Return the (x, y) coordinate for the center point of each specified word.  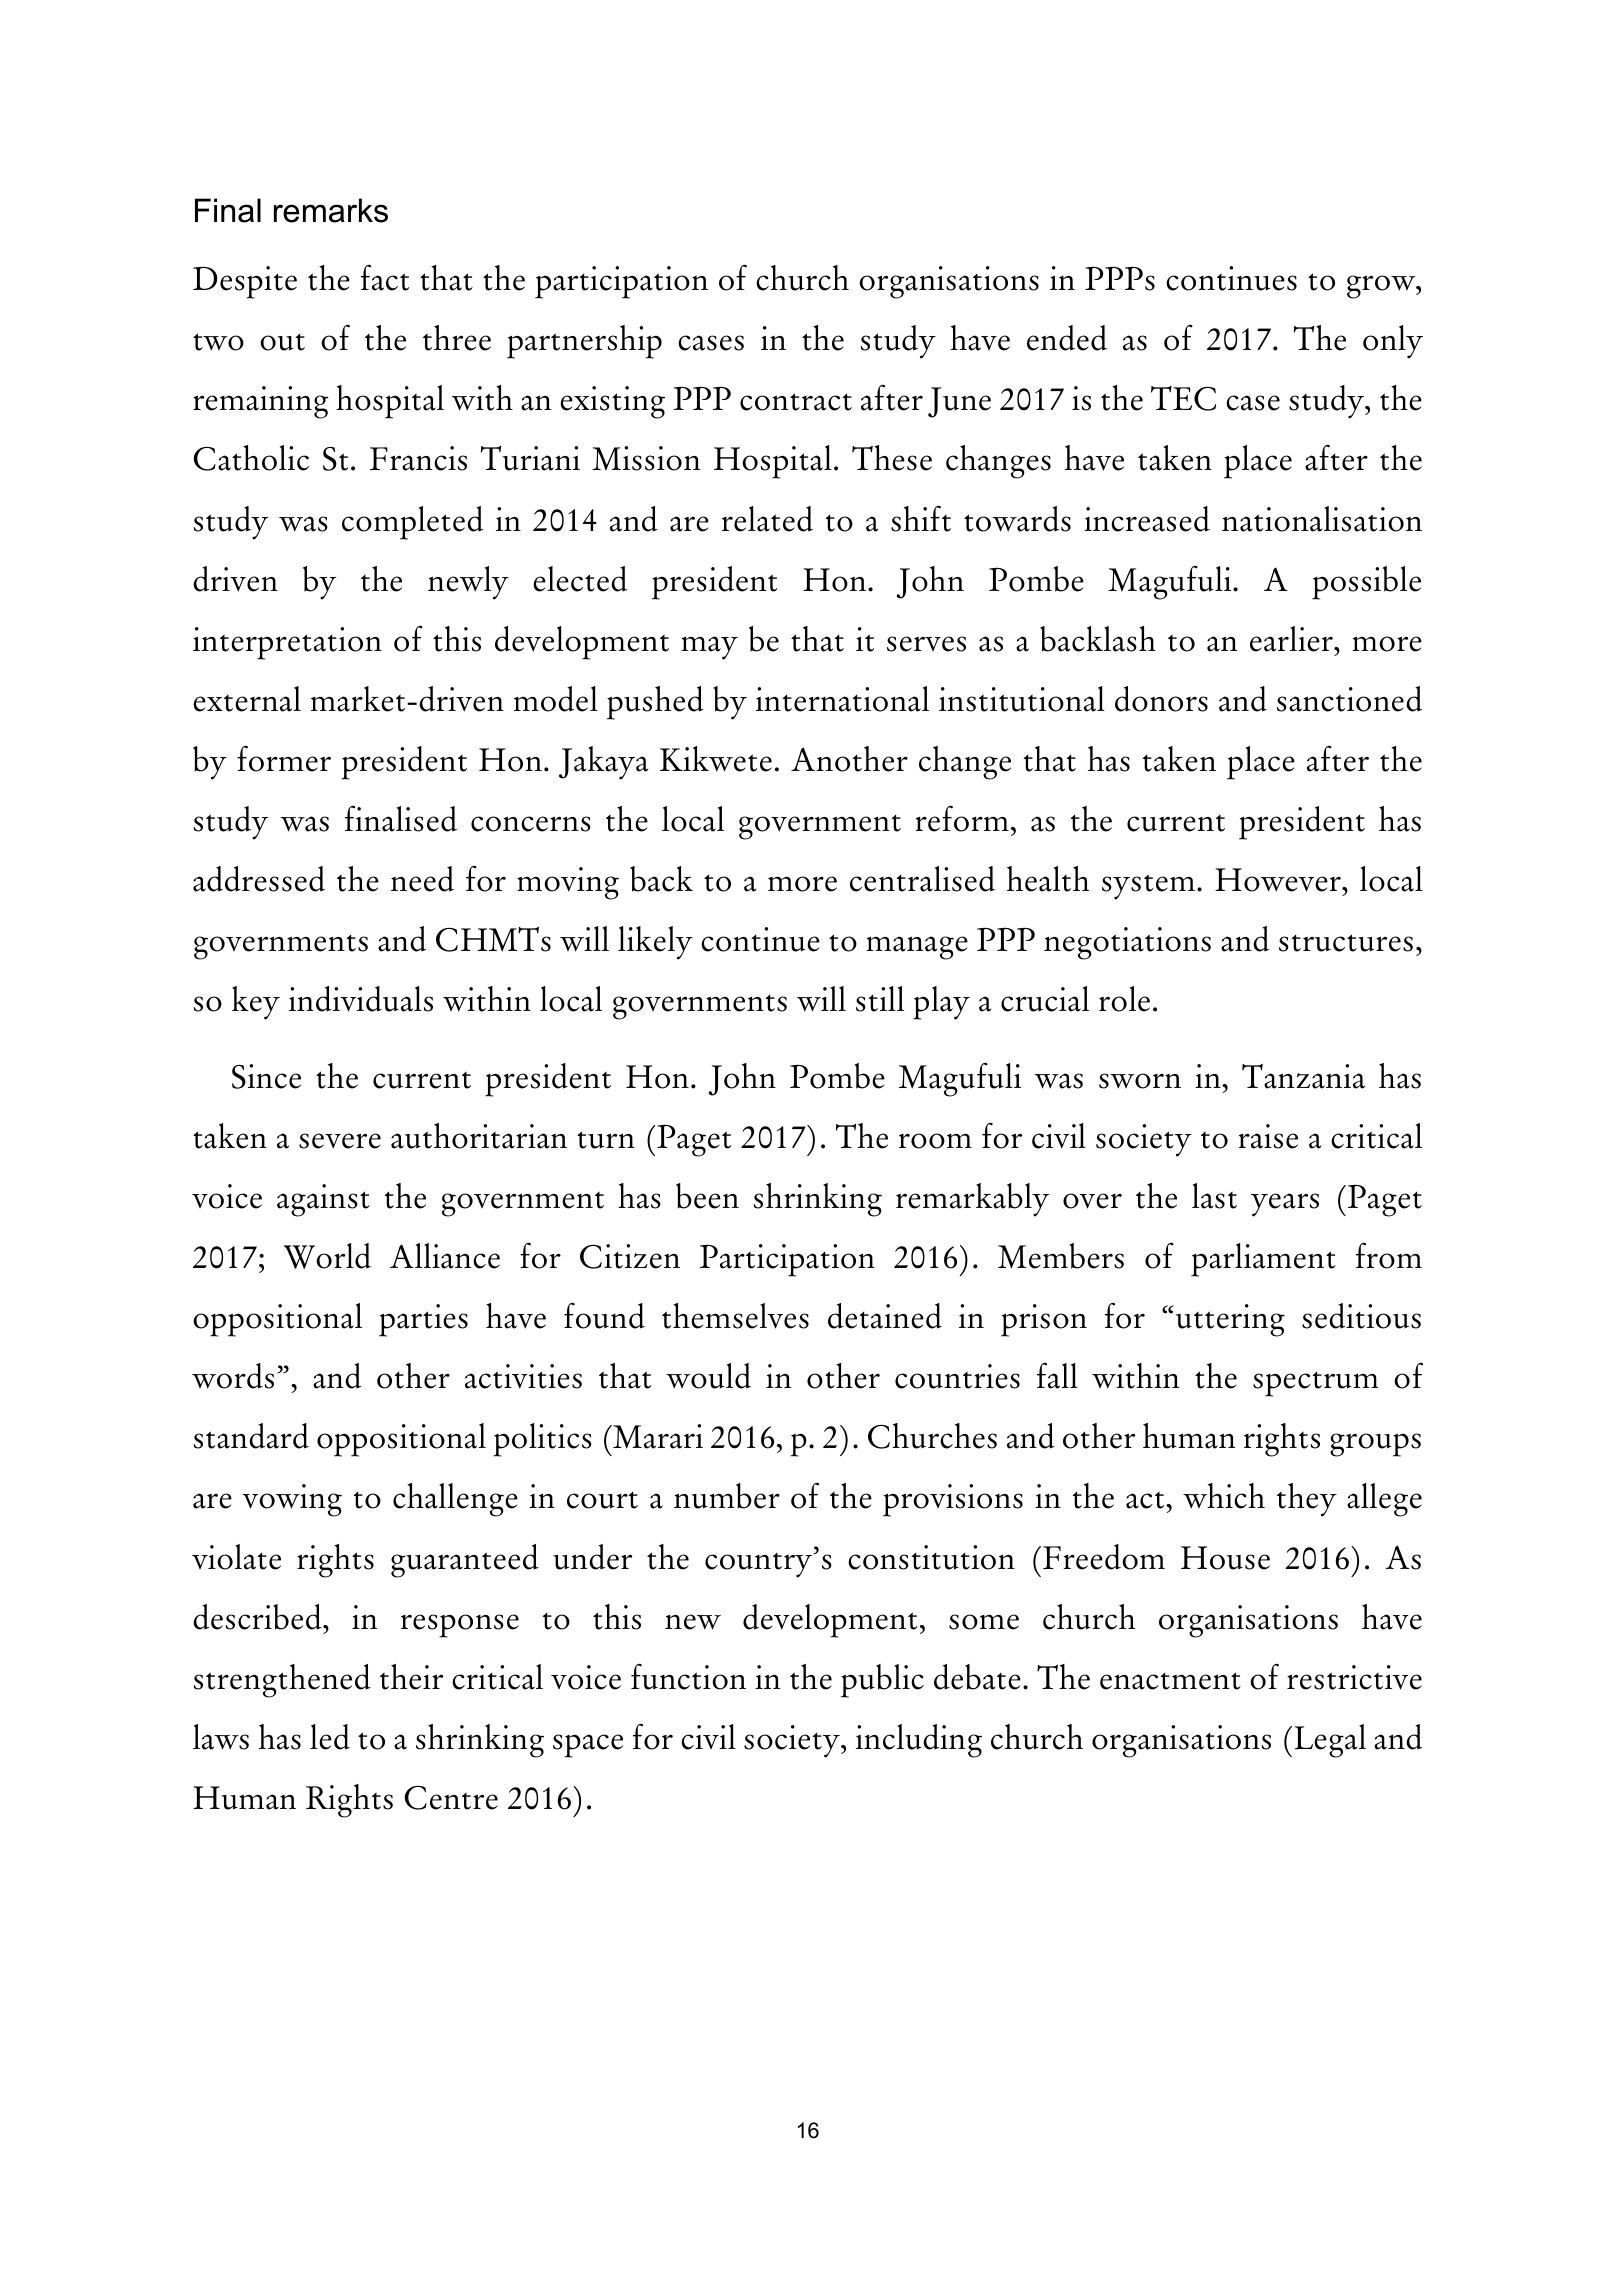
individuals (361, 999)
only (1393, 342)
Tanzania (1303, 1076)
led (330, 1737)
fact (385, 278)
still (880, 999)
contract (796, 402)
